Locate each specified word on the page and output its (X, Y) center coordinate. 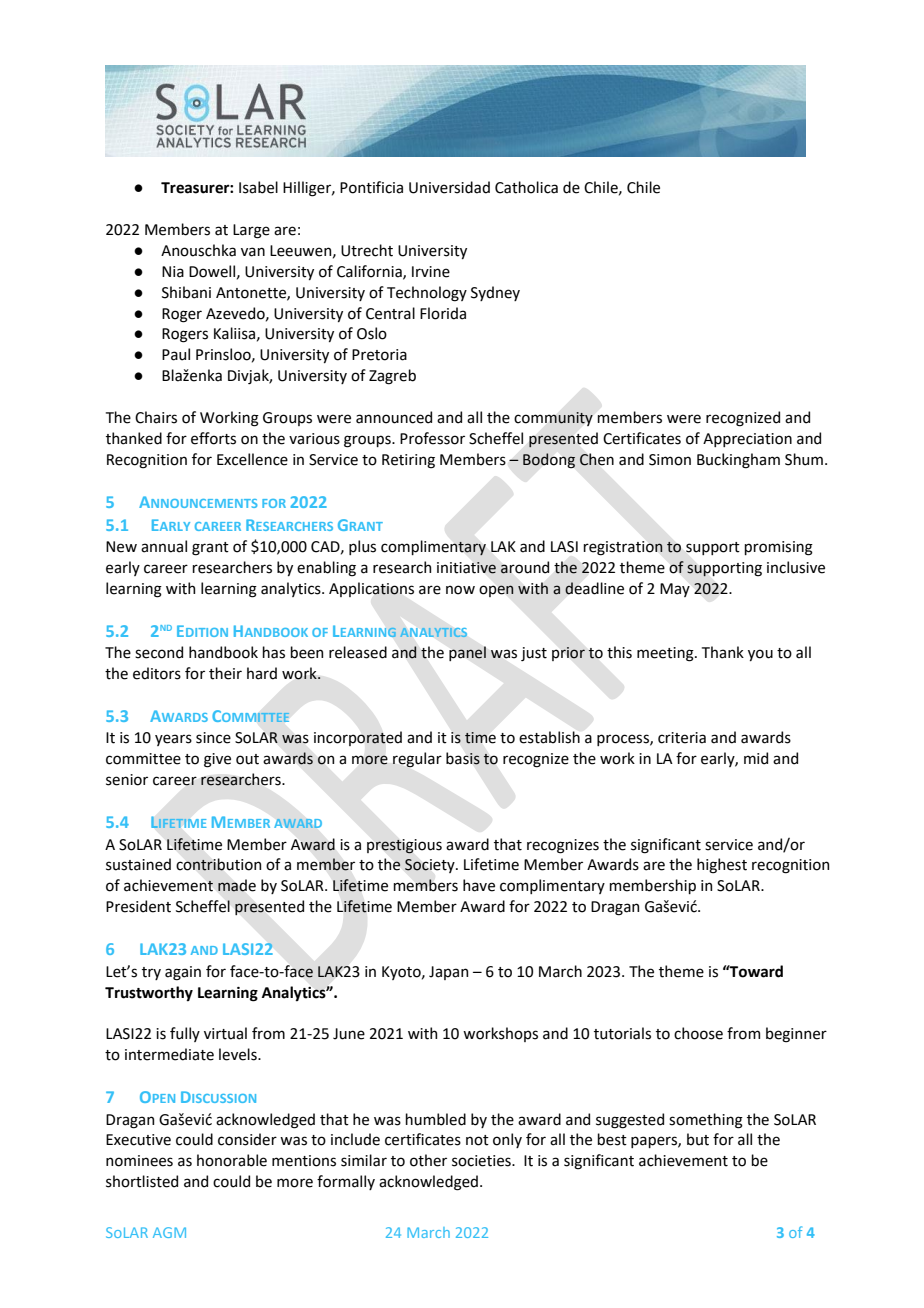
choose (698, 1033)
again (183, 973)
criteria (682, 738)
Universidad (449, 187)
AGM (169, 1232)
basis (463, 758)
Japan (448, 973)
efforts (213, 438)
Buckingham (738, 461)
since (213, 738)
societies (482, 1161)
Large (251, 231)
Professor (432, 438)
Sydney (495, 293)
